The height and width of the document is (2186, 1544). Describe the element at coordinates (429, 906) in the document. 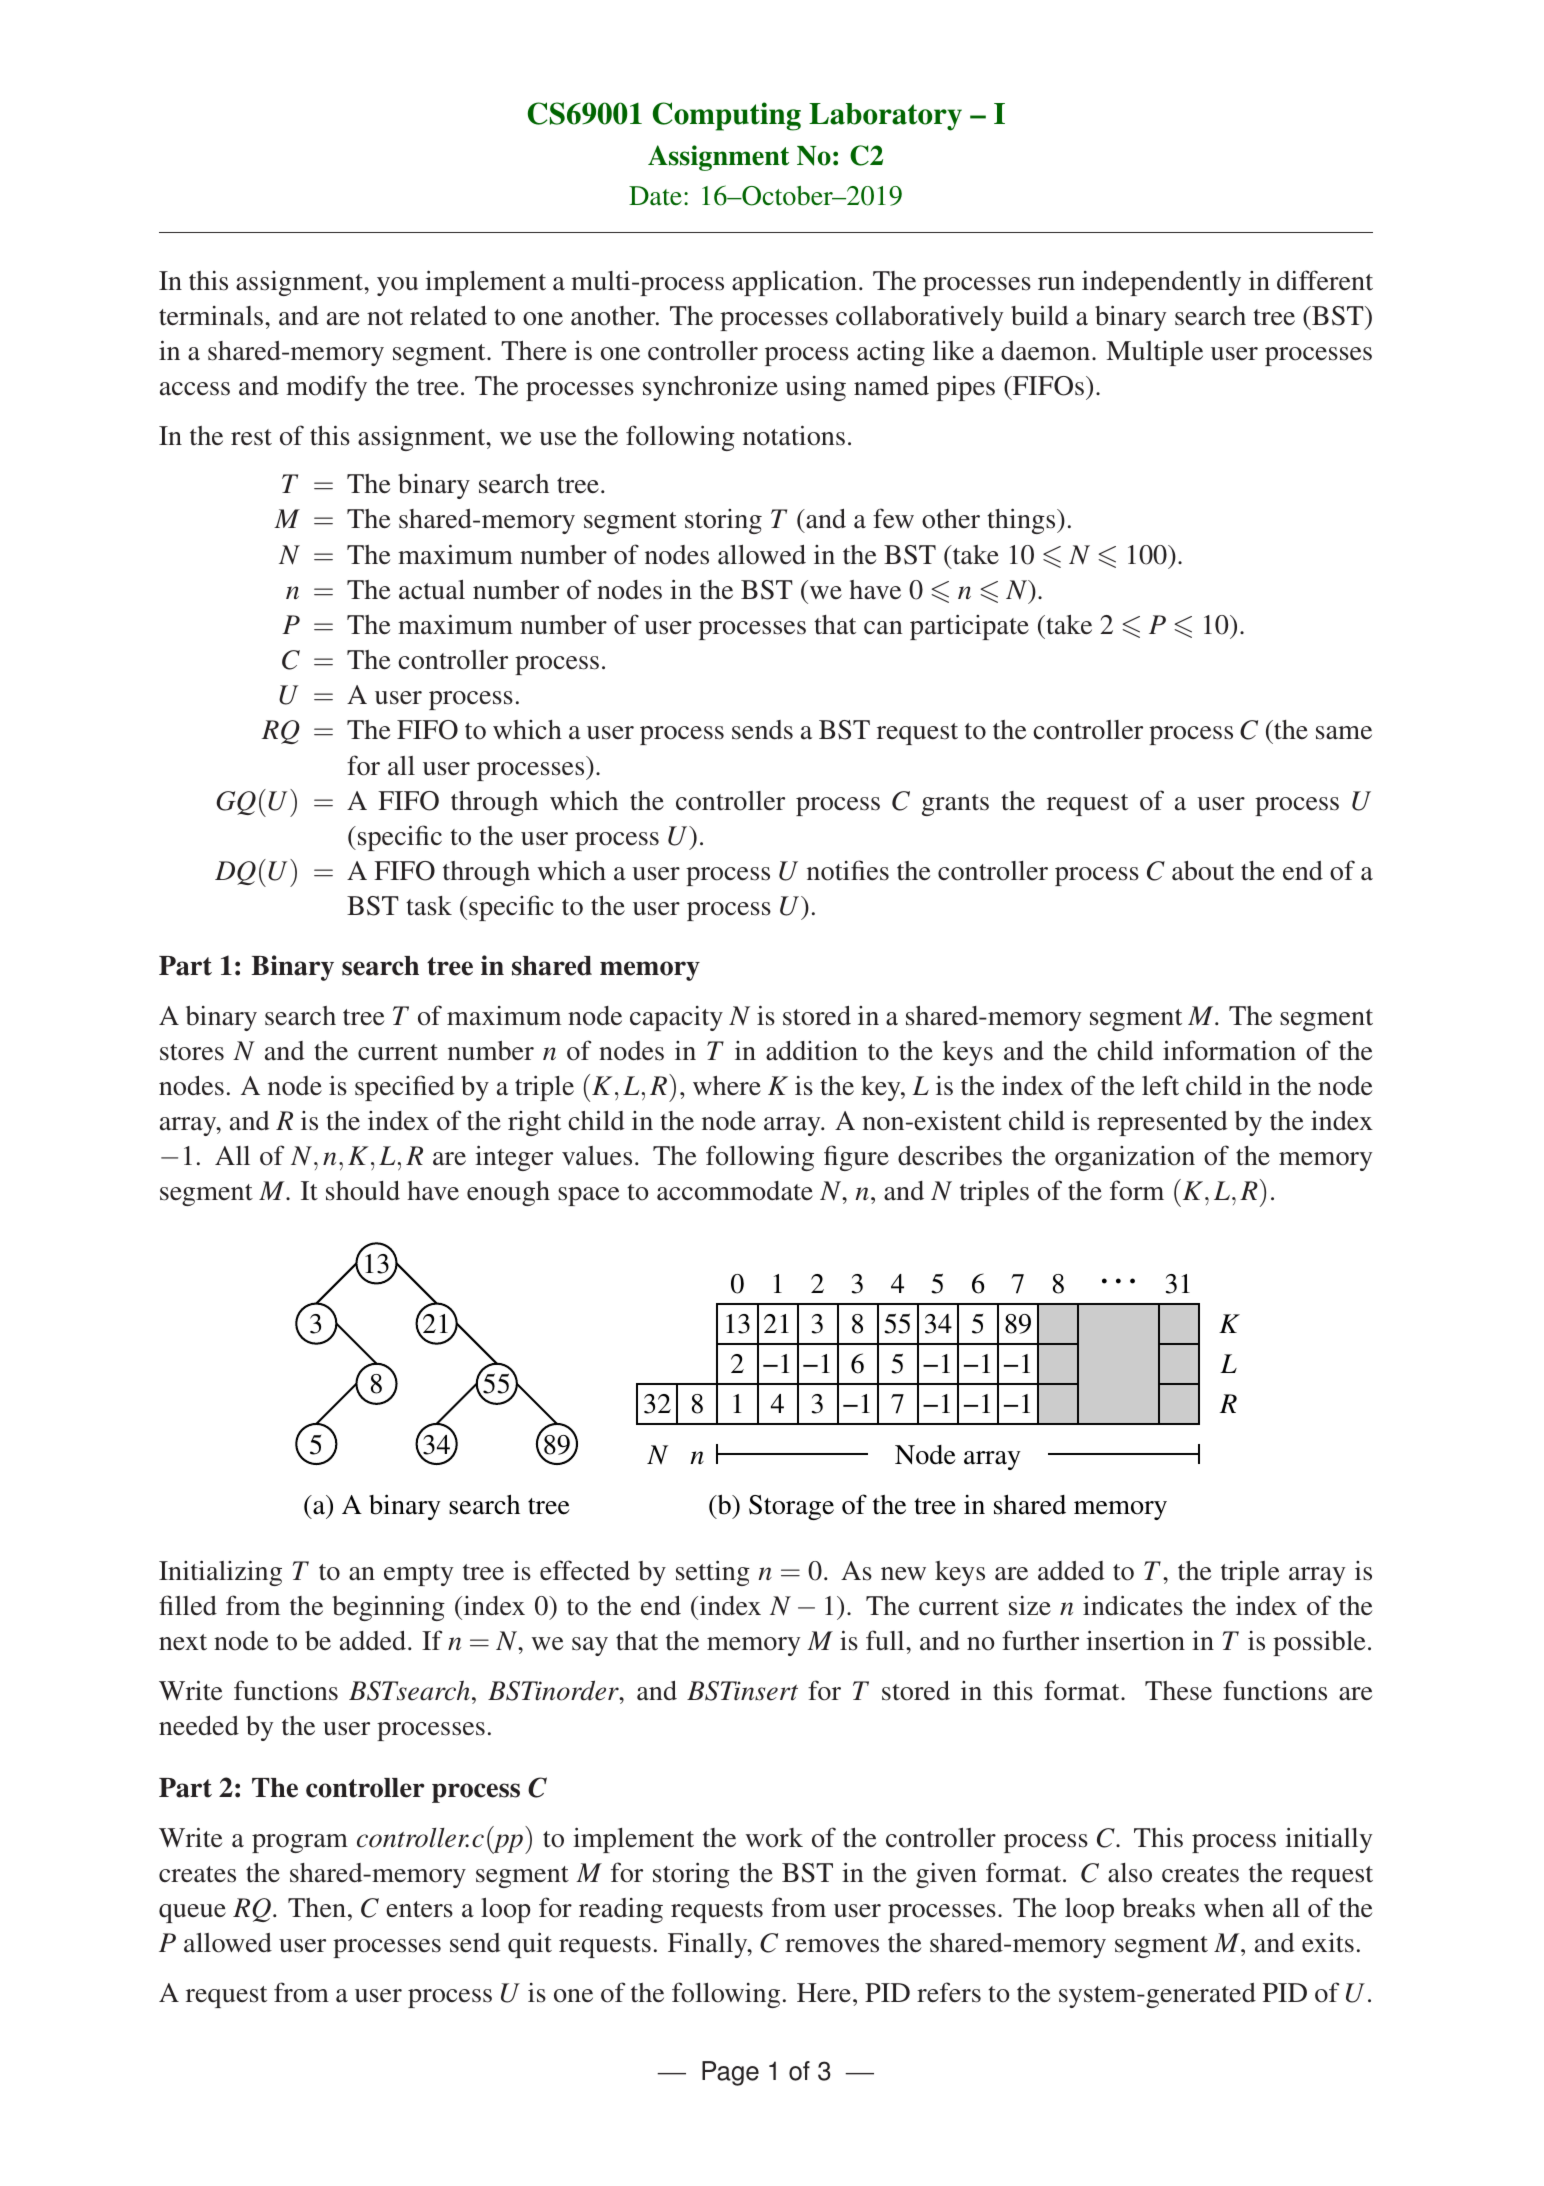

I see `task` at that location.
